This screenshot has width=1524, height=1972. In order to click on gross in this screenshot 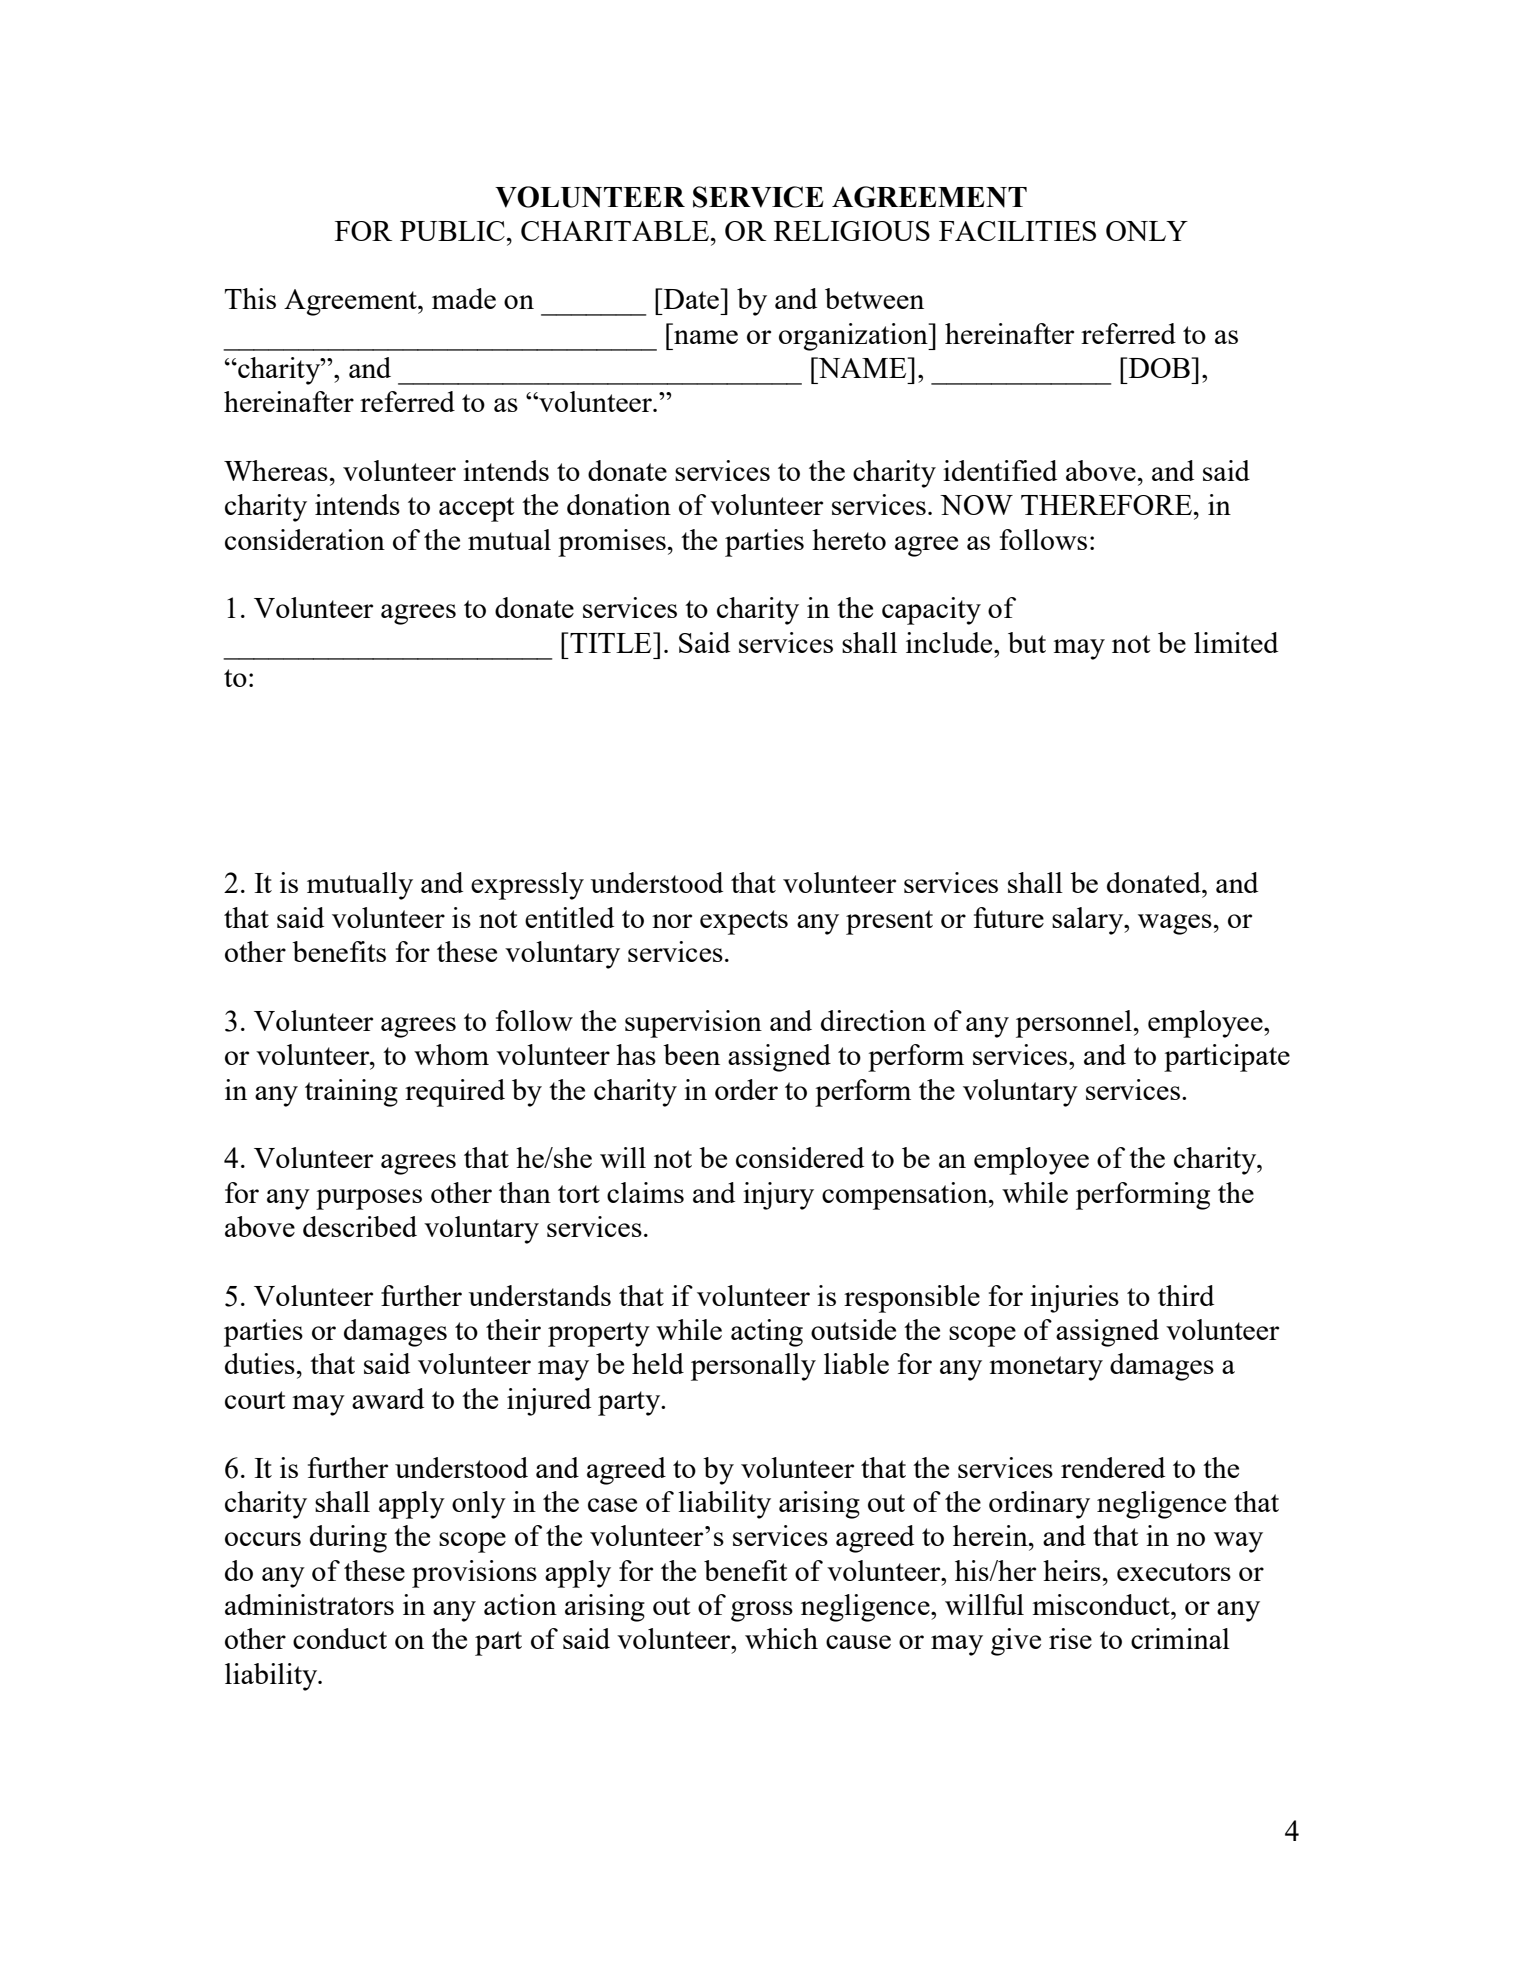, I will do `click(762, 1611)`.
